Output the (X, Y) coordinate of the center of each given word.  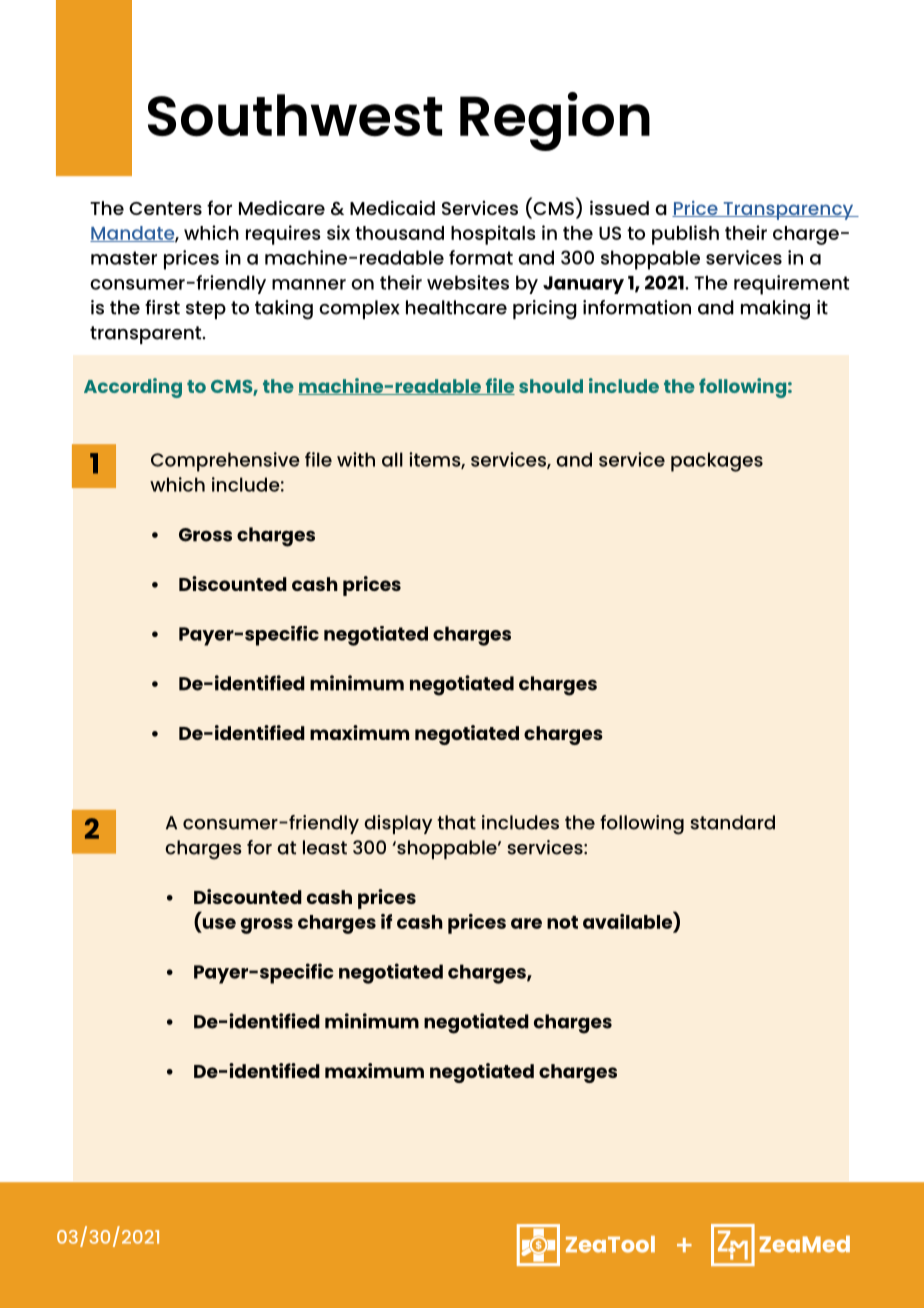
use (219, 923)
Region (555, 121)
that (456, 822)
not (562, 922)
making (775, 310)
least (325, 847)
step (206, 310)
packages (717, 462)
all (392, 459)
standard (732, 822)
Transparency (788, 211)
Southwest (295, 115)
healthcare (456, 307)
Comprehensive (225, 462)
